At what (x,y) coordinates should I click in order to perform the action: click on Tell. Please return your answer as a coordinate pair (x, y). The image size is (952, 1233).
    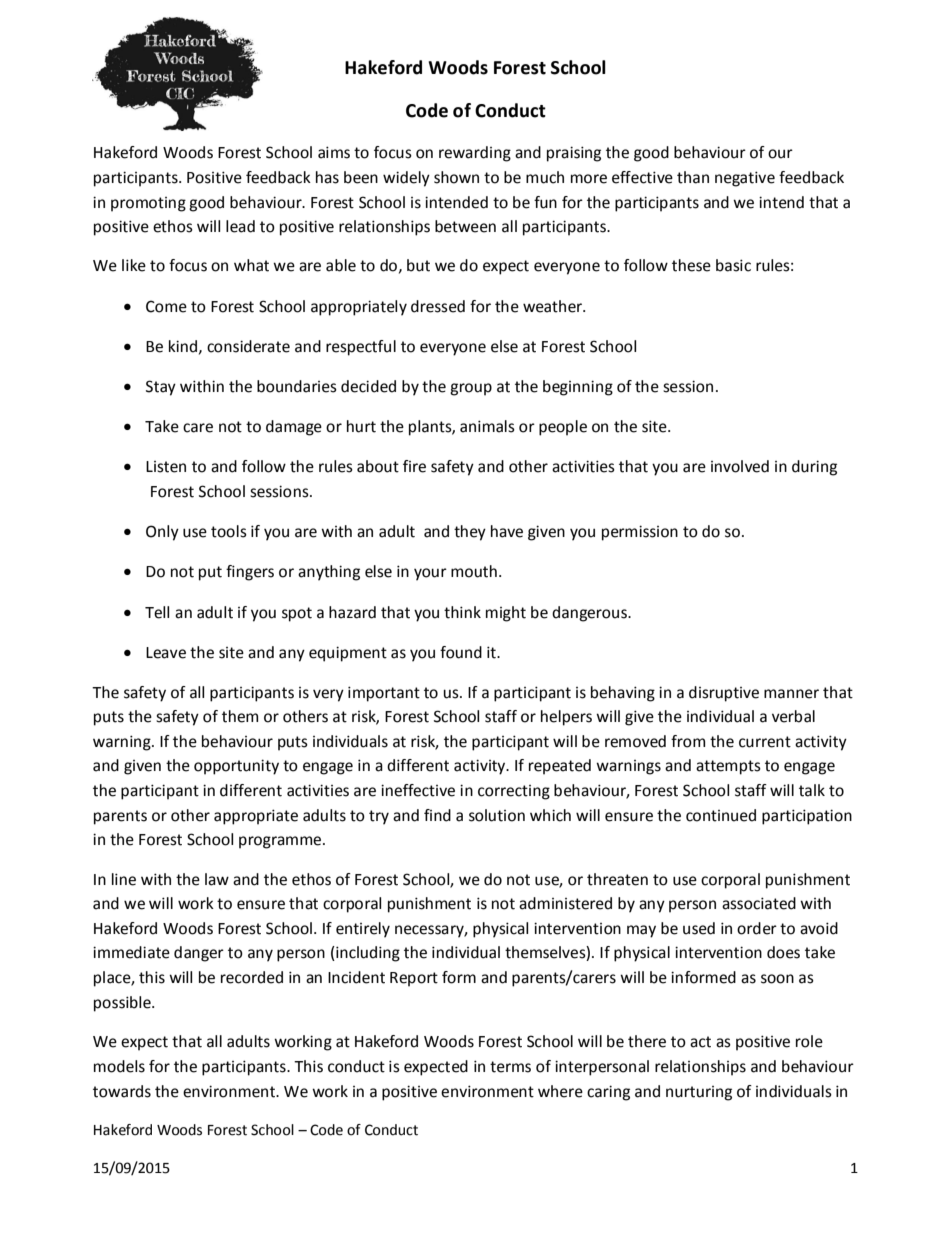
    Looking at the image, I should click on (157, 612).
